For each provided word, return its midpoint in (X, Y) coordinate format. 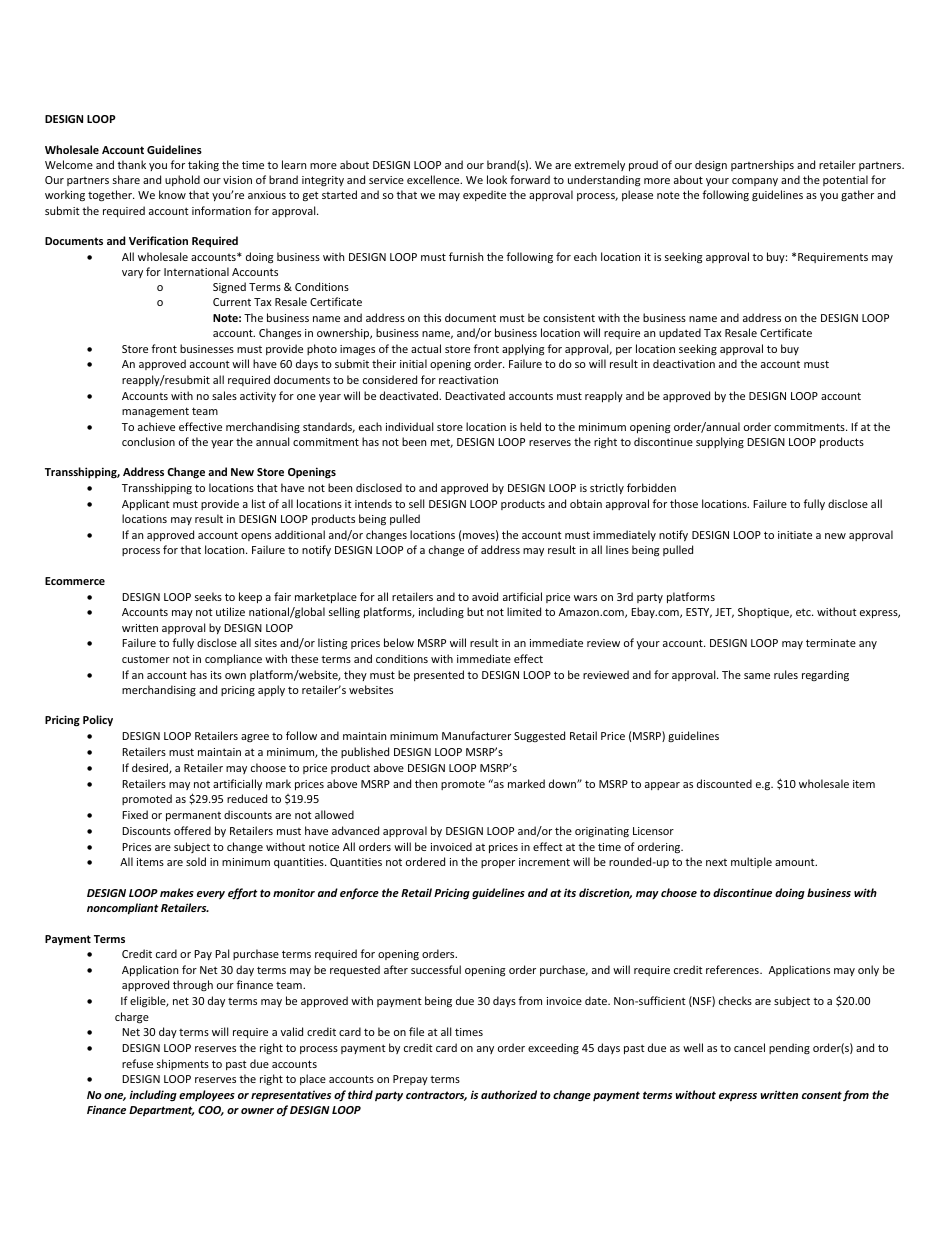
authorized (509, 1094)
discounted (724, 783)
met (442, 443)
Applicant (146, 504)
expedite (484, 195)
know (172, 194)
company (755, 182)
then (426, 783)
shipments (183, 1064)
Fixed (135, 814)
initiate (795, 535)
